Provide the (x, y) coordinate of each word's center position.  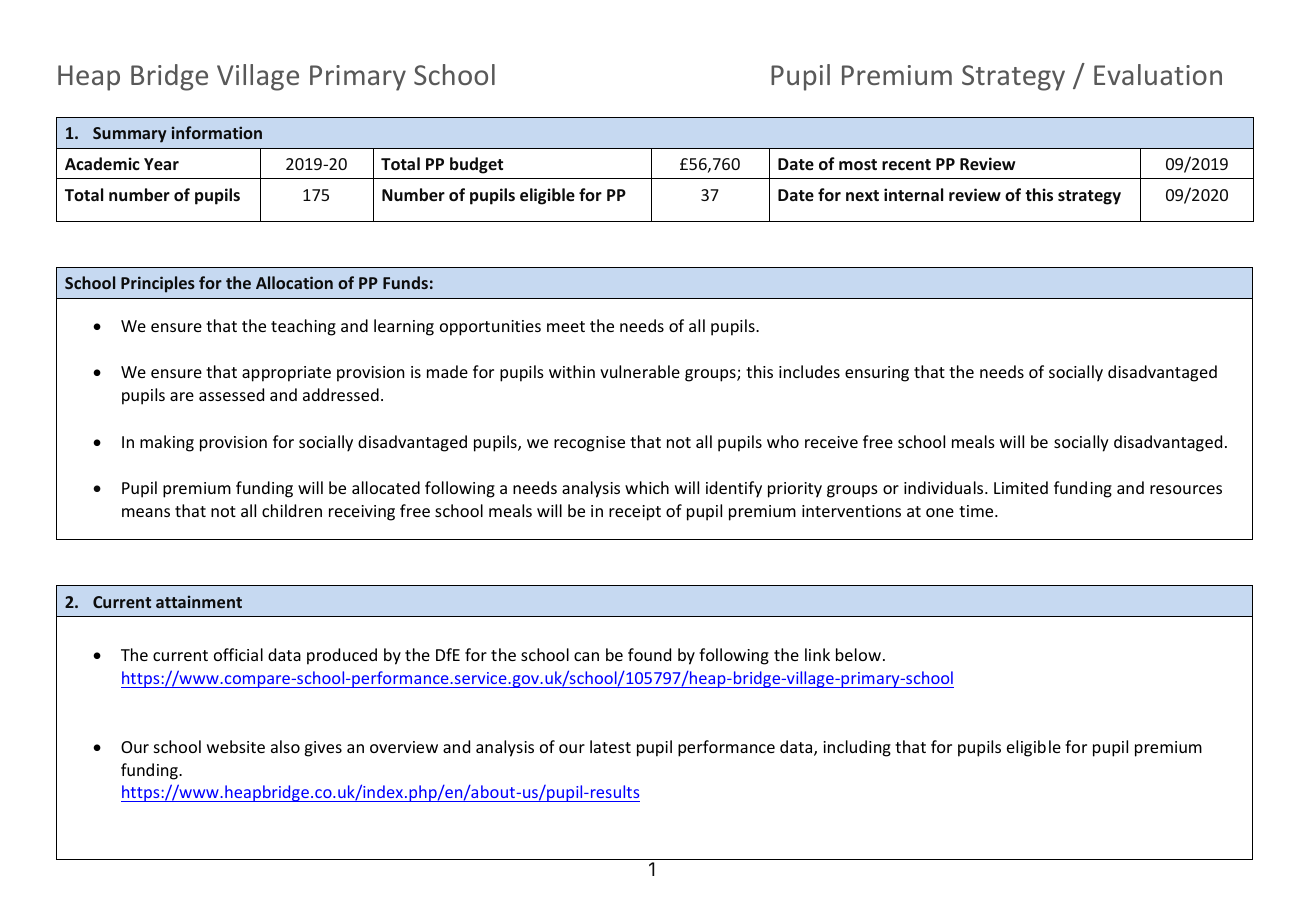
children (292, 510)
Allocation (294, 282)
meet (566, 326)
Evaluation (1158, 74)
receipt (635, 513)
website (236, 746)
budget (476, 165)
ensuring (877, 374)
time (977, 511)
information (217, 132)
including (857, 748)
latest (610, 746)
